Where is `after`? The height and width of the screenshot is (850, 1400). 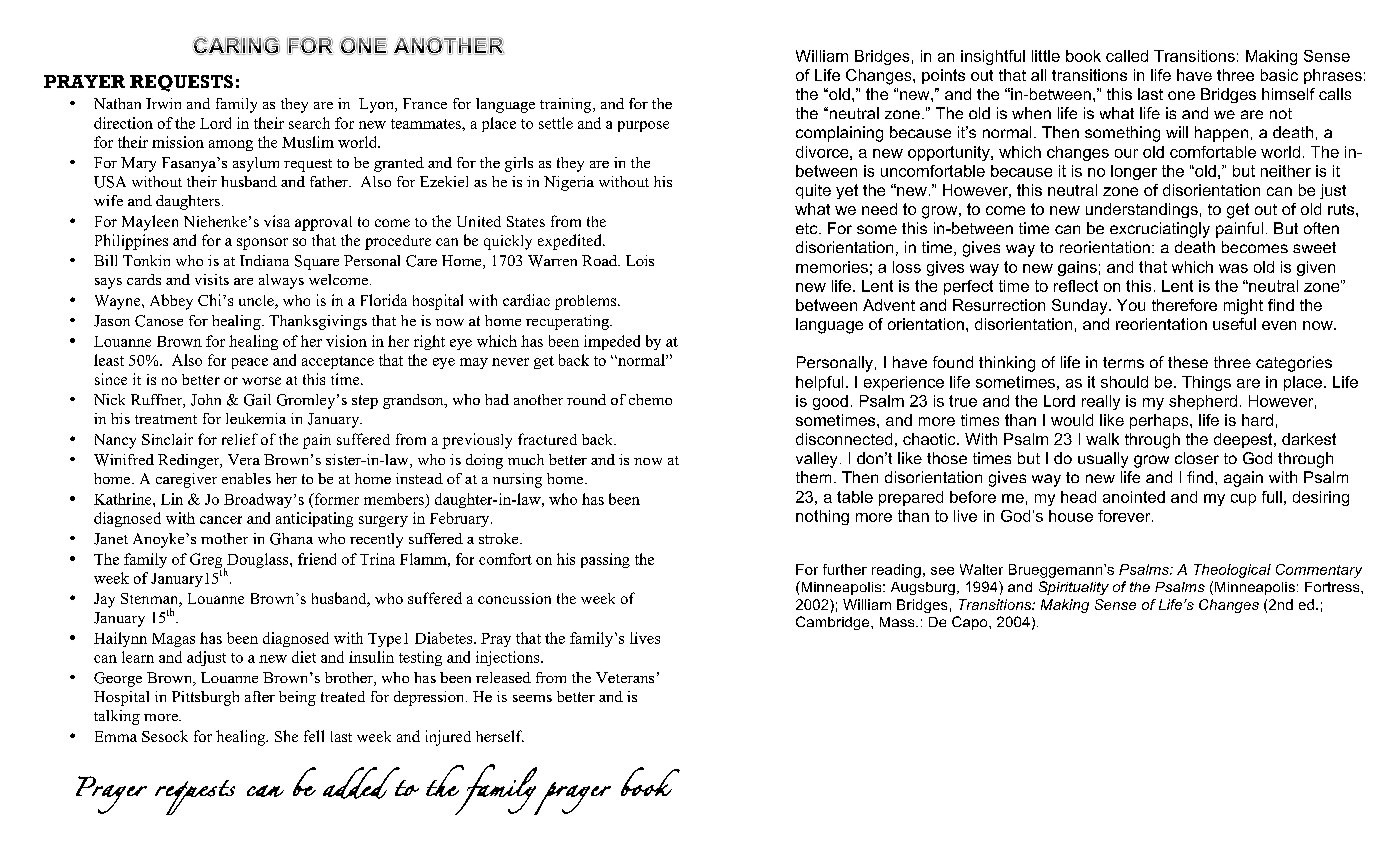
after is located at coordinates (260, 696).
